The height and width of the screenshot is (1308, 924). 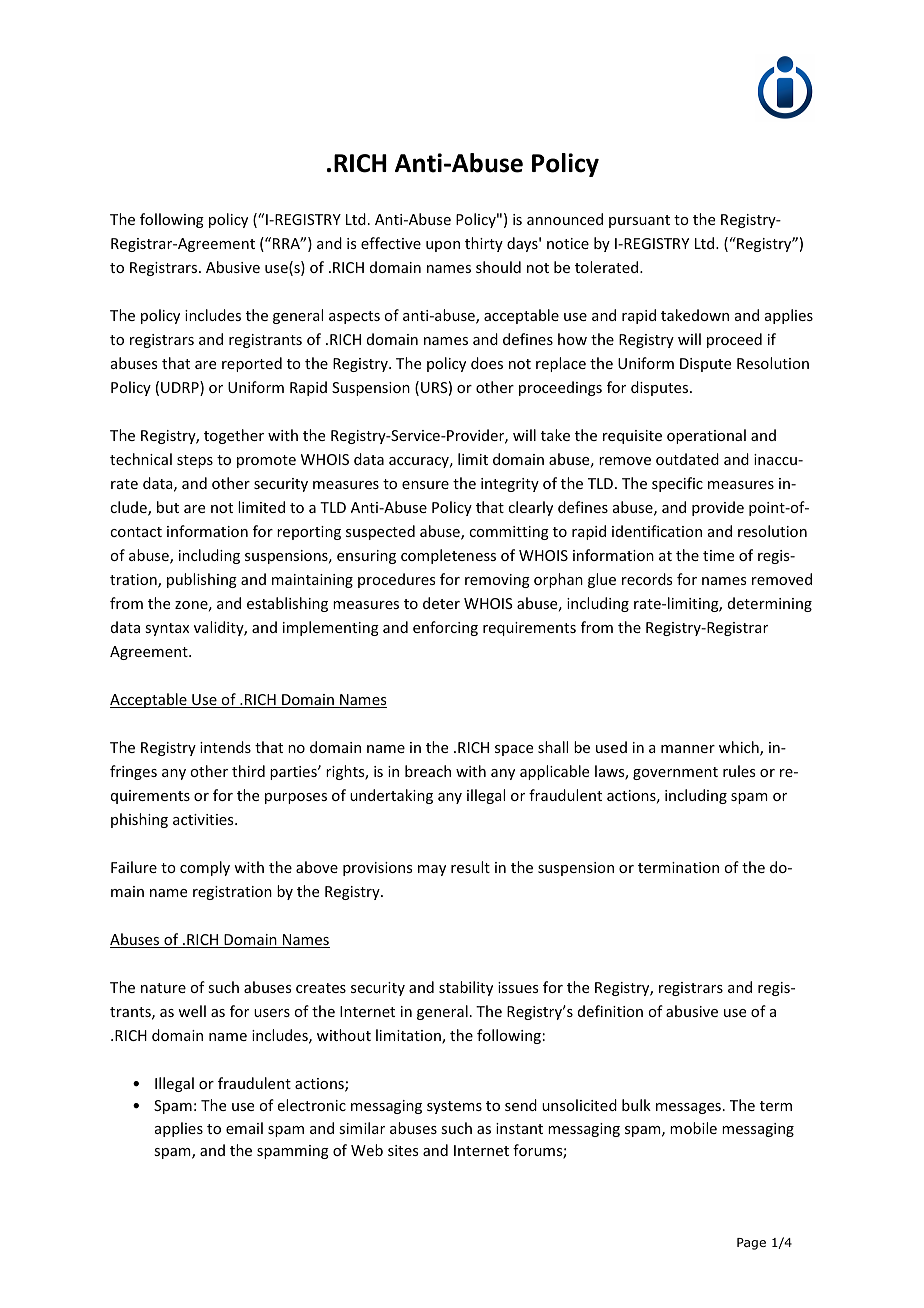 What do you see at coordinates (639, 221) in the screenshot?
I see `pursuant` at bounding box center [639, 221].
